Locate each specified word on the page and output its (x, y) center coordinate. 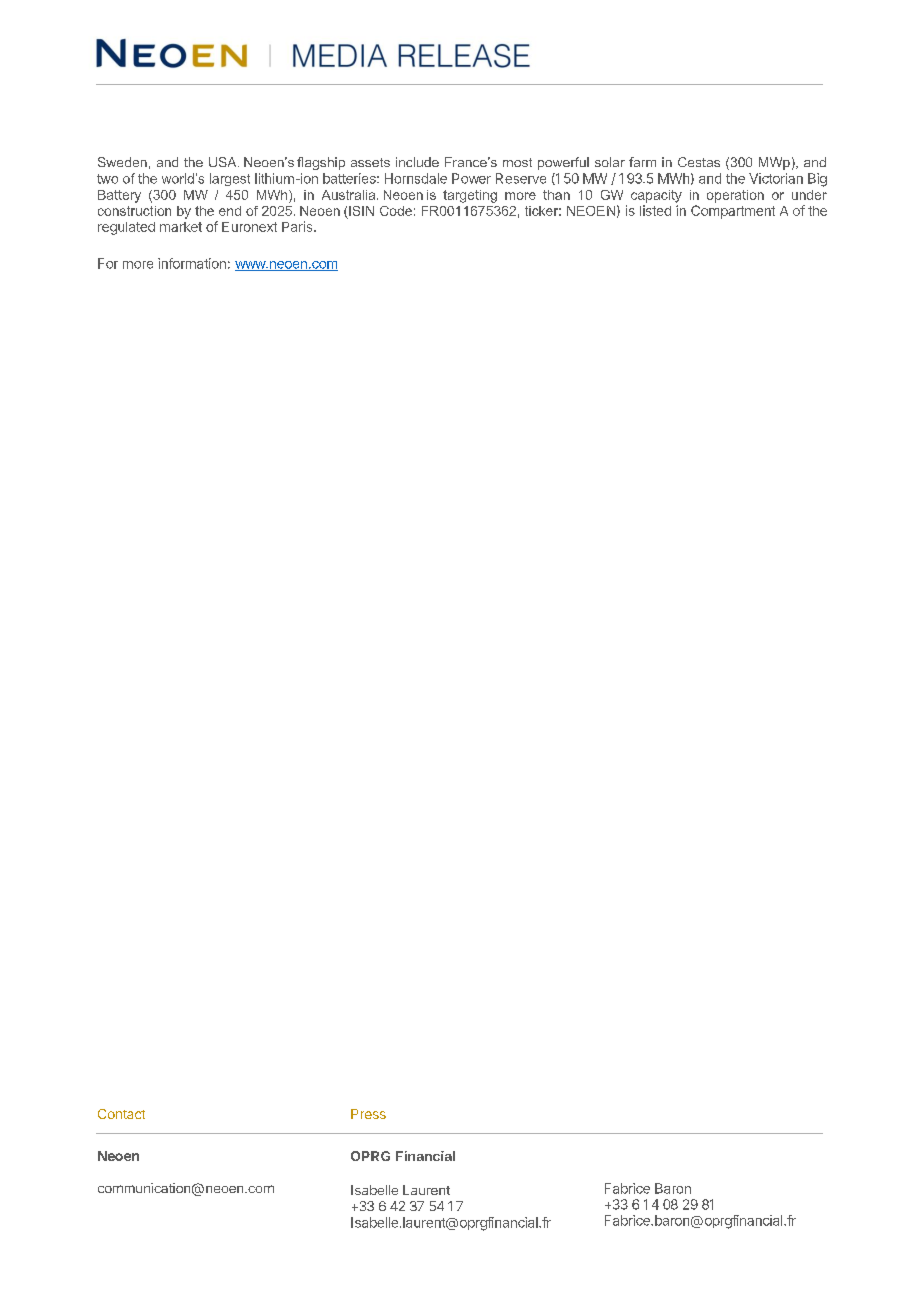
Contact (121, 1114)
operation (735, 196)
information (192, 263)
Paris (298, 226)
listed (655, 210)
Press (368, 1114)
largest (230, 179)
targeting (470, 196)
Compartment (733, 212)
